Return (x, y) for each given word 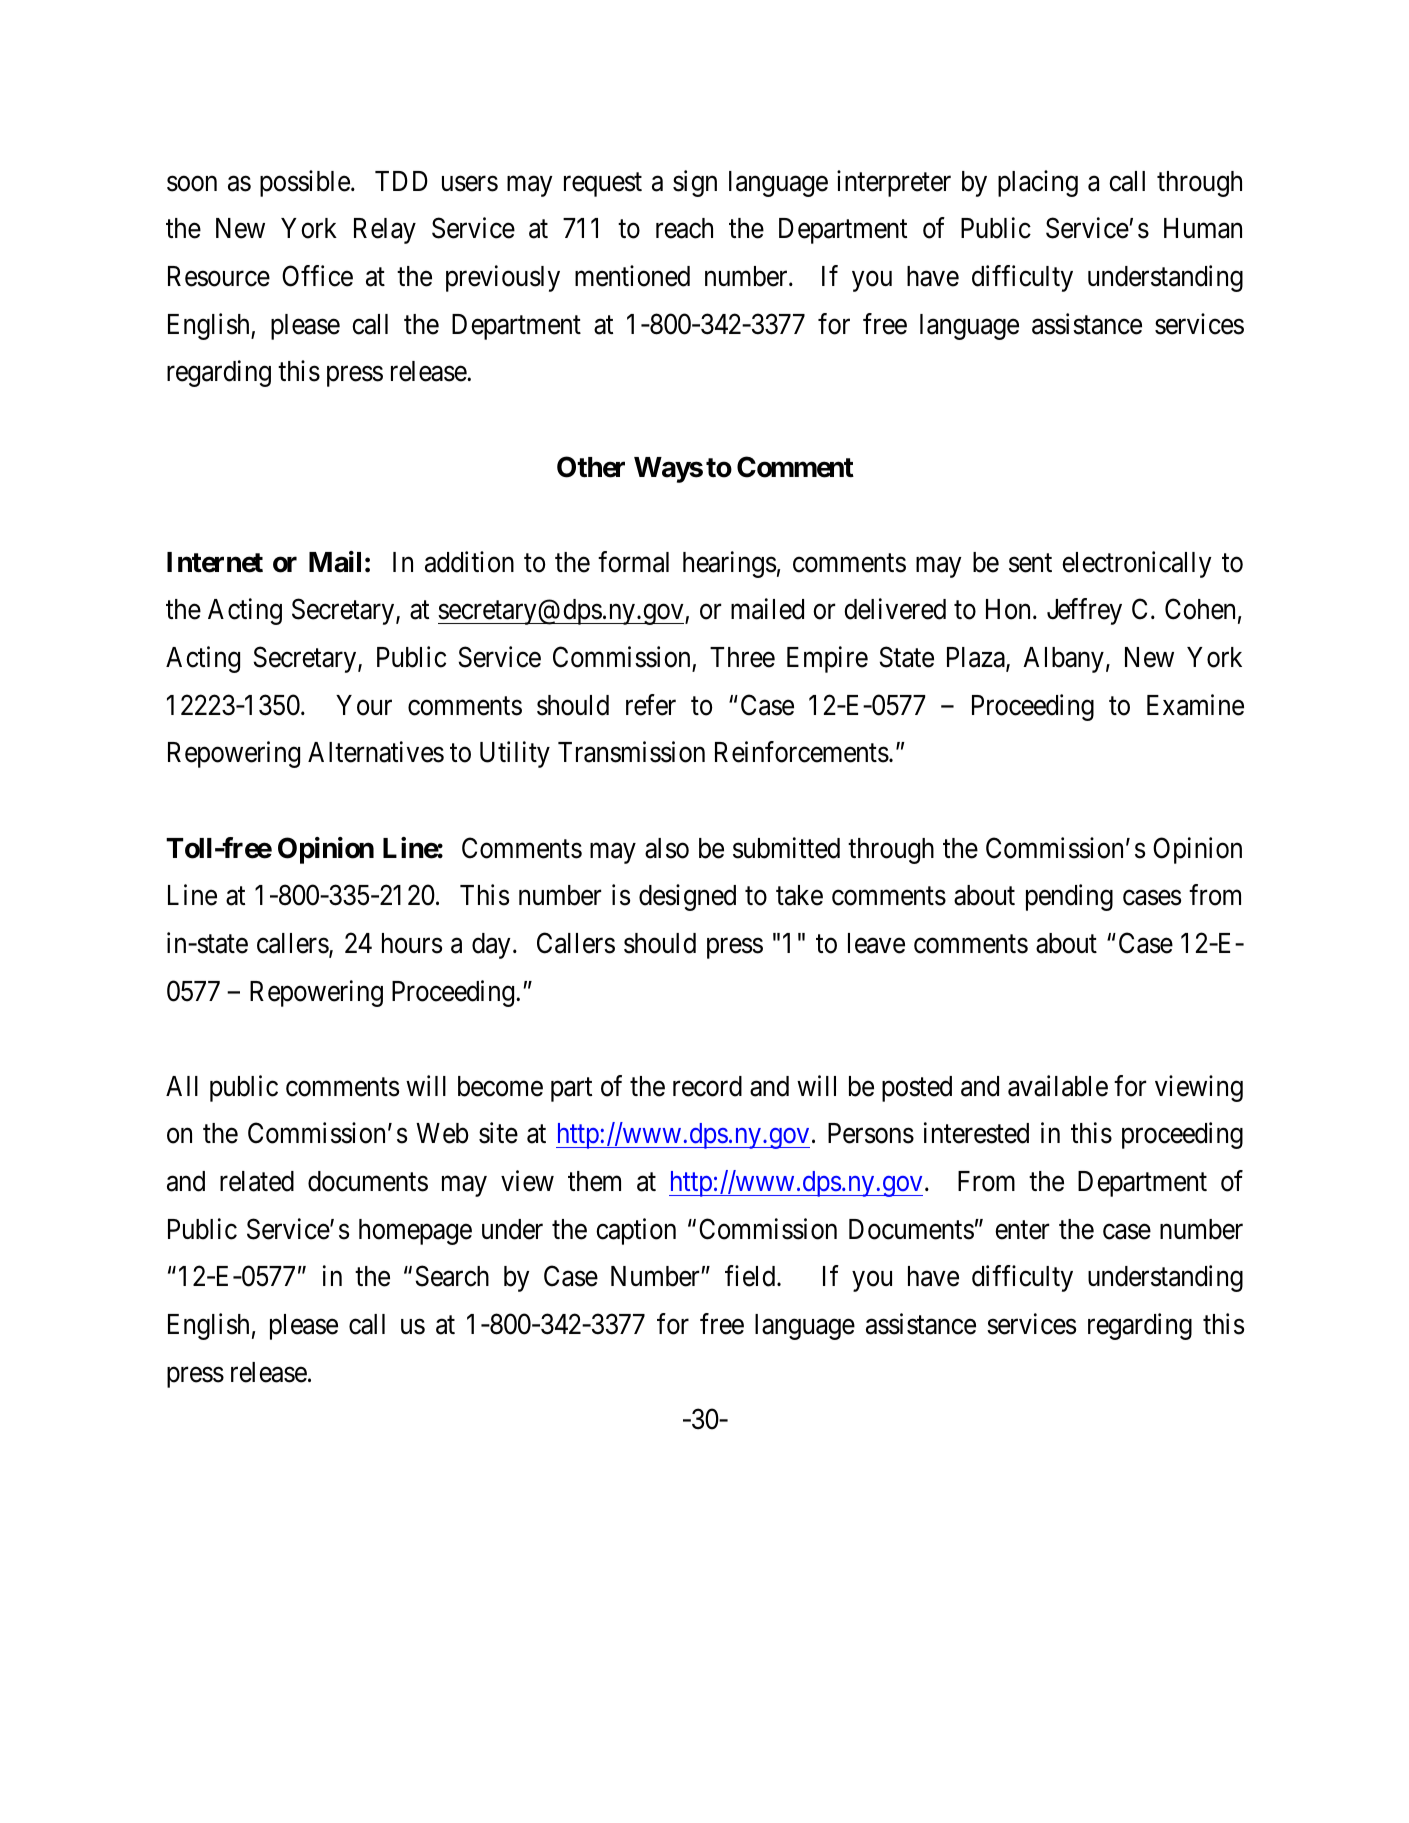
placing (1038, 183)
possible (305, 183)
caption (636, 1231)
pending (1069, 898)
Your (364, 705)
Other (591, 467)
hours (412, 943)
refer (651, 705)
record (707, 1086)
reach (684, 228)
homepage (415, 1232)
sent (1030, 563)
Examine (1195, 705)
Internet (215, 562)
